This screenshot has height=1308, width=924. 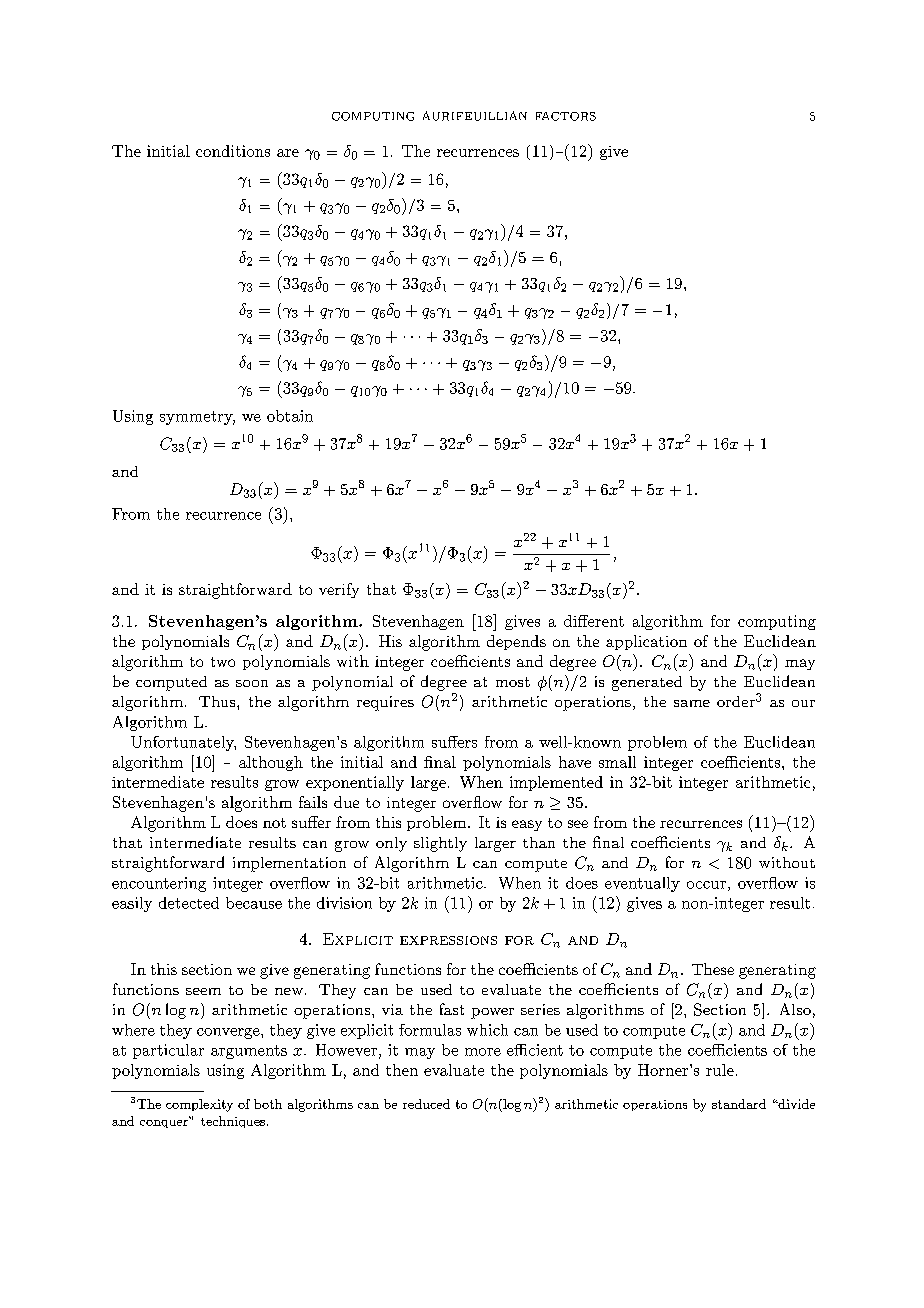 I want to click on verify, so click(x=339, y=590).
